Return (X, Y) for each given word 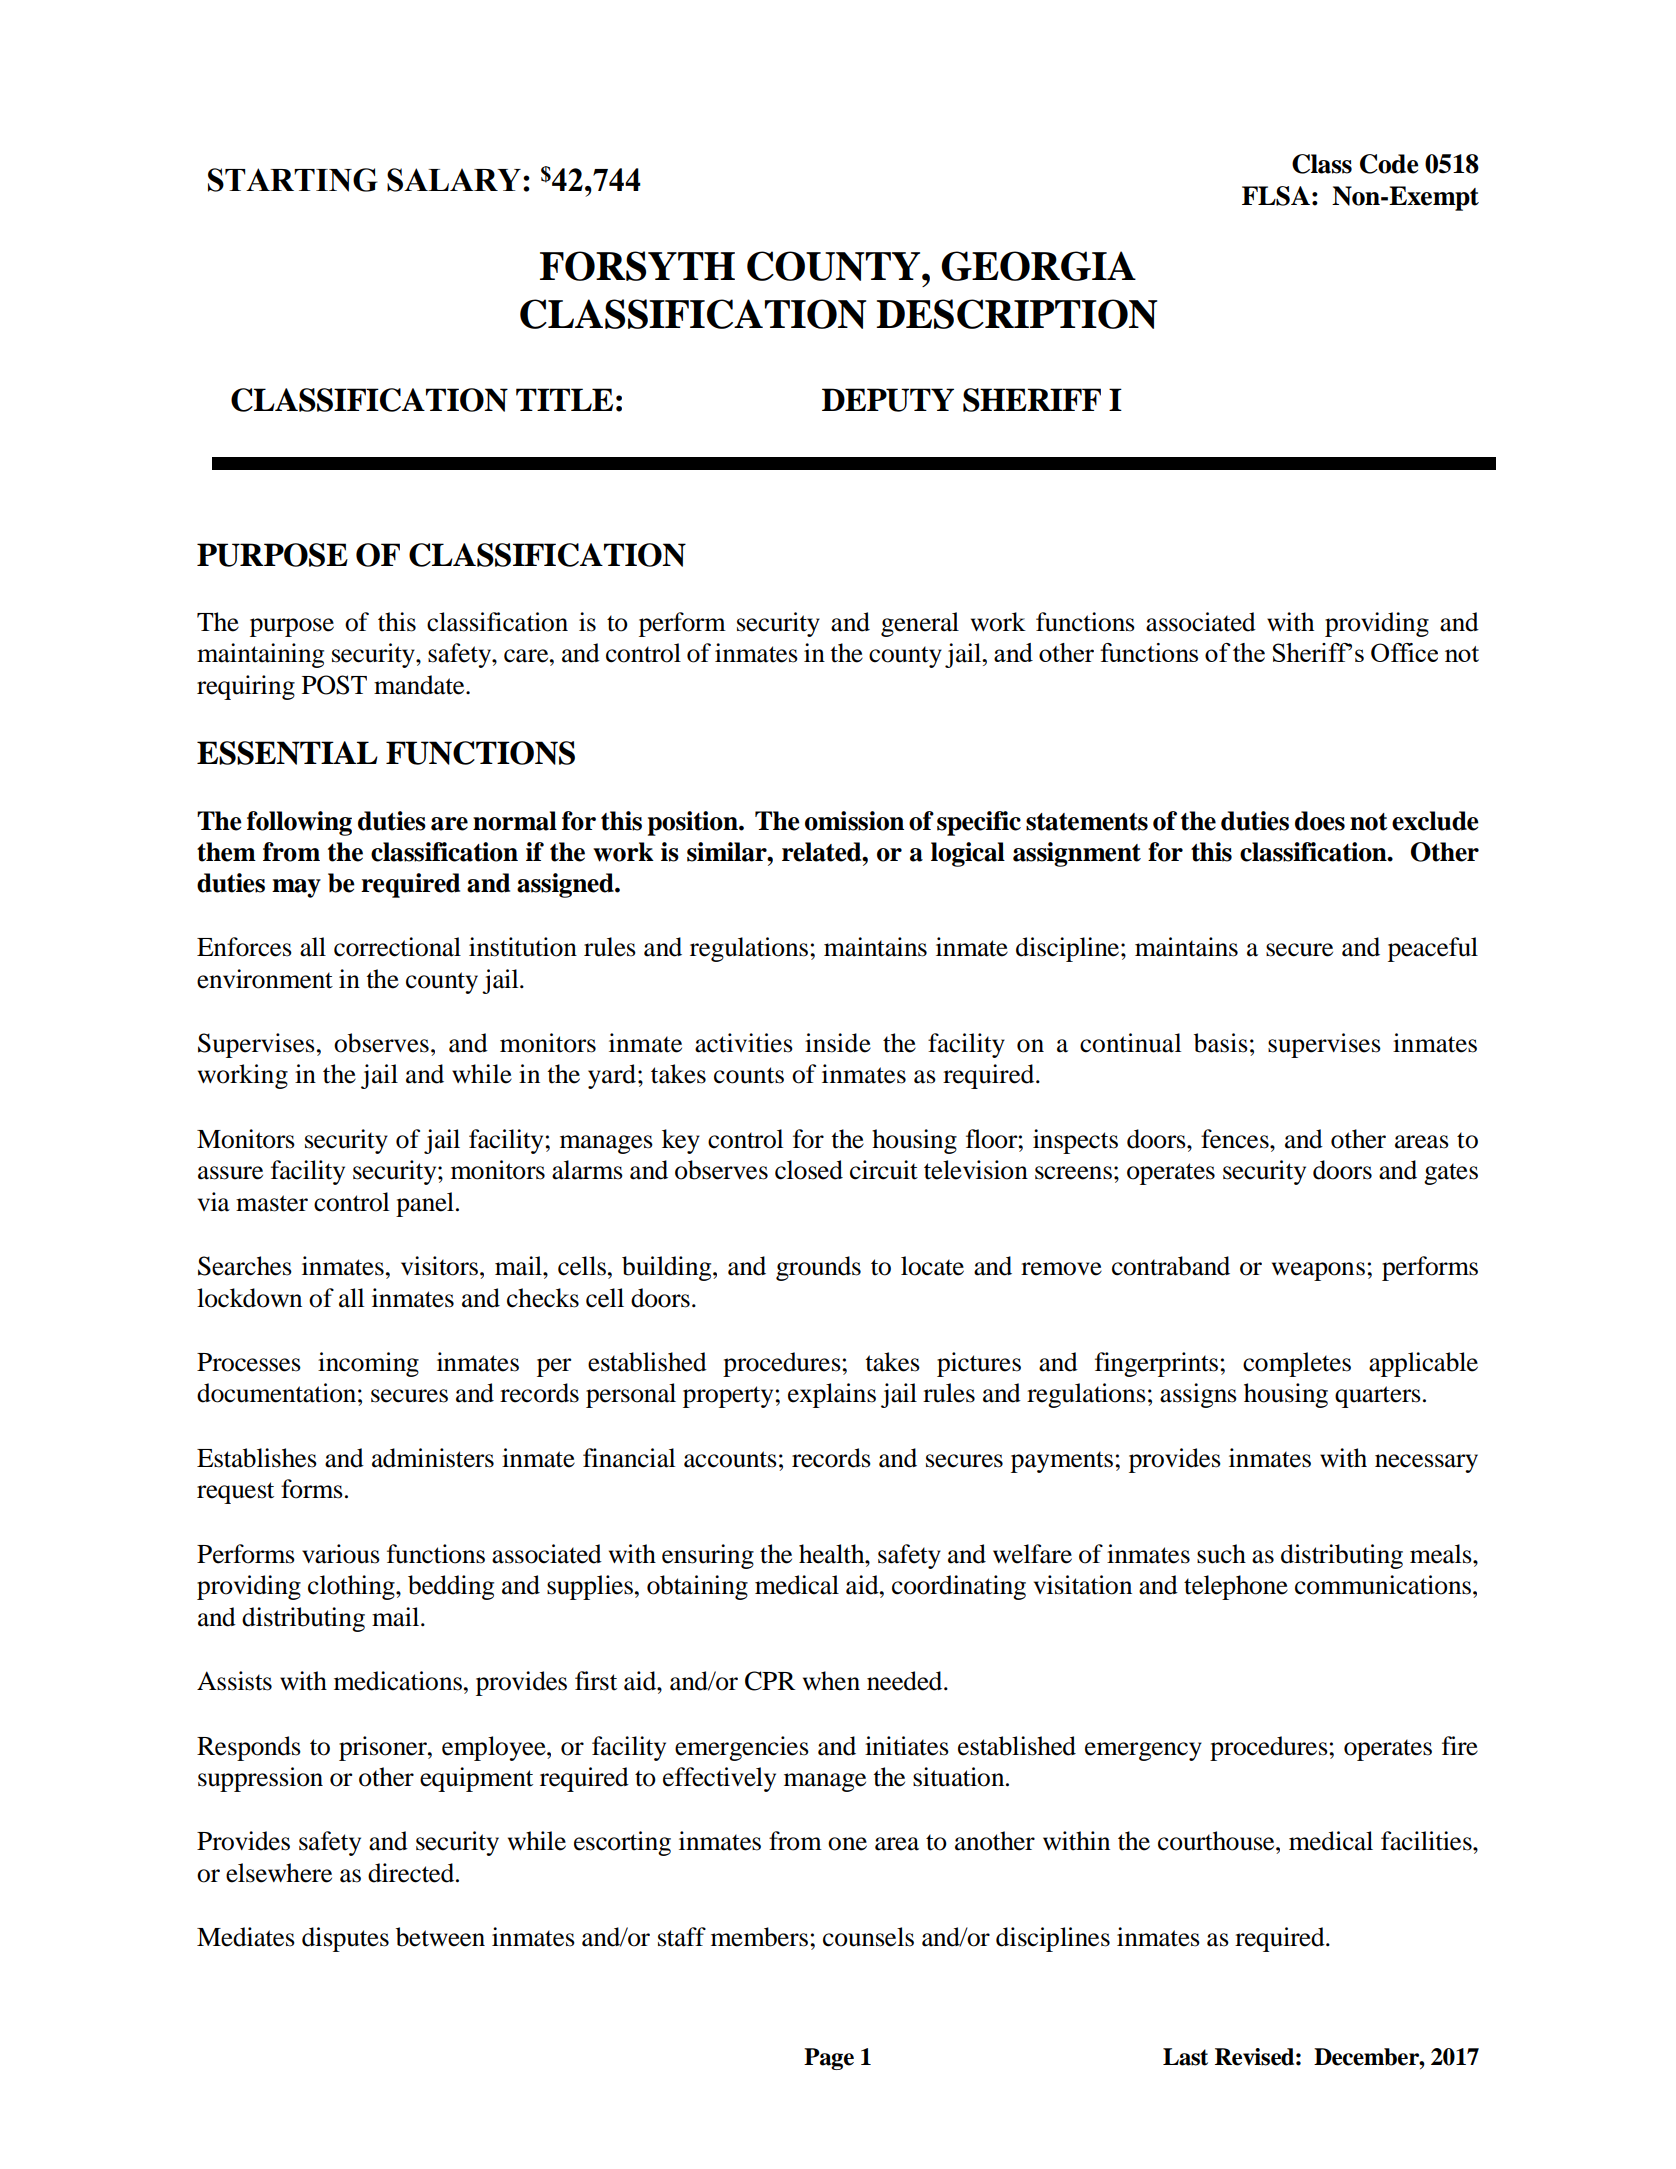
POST (334, 685)
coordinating (959, 1587)
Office (1404, 652)
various (341, 1554)
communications (1383, 1585)
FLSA (1276, 196)
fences (1236, 1139)
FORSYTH (637, 266)
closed (809, 1170)
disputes (345, 1939)
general (920, 624)
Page (829, 2059)
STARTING (293, 180)
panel (425, 1204)
